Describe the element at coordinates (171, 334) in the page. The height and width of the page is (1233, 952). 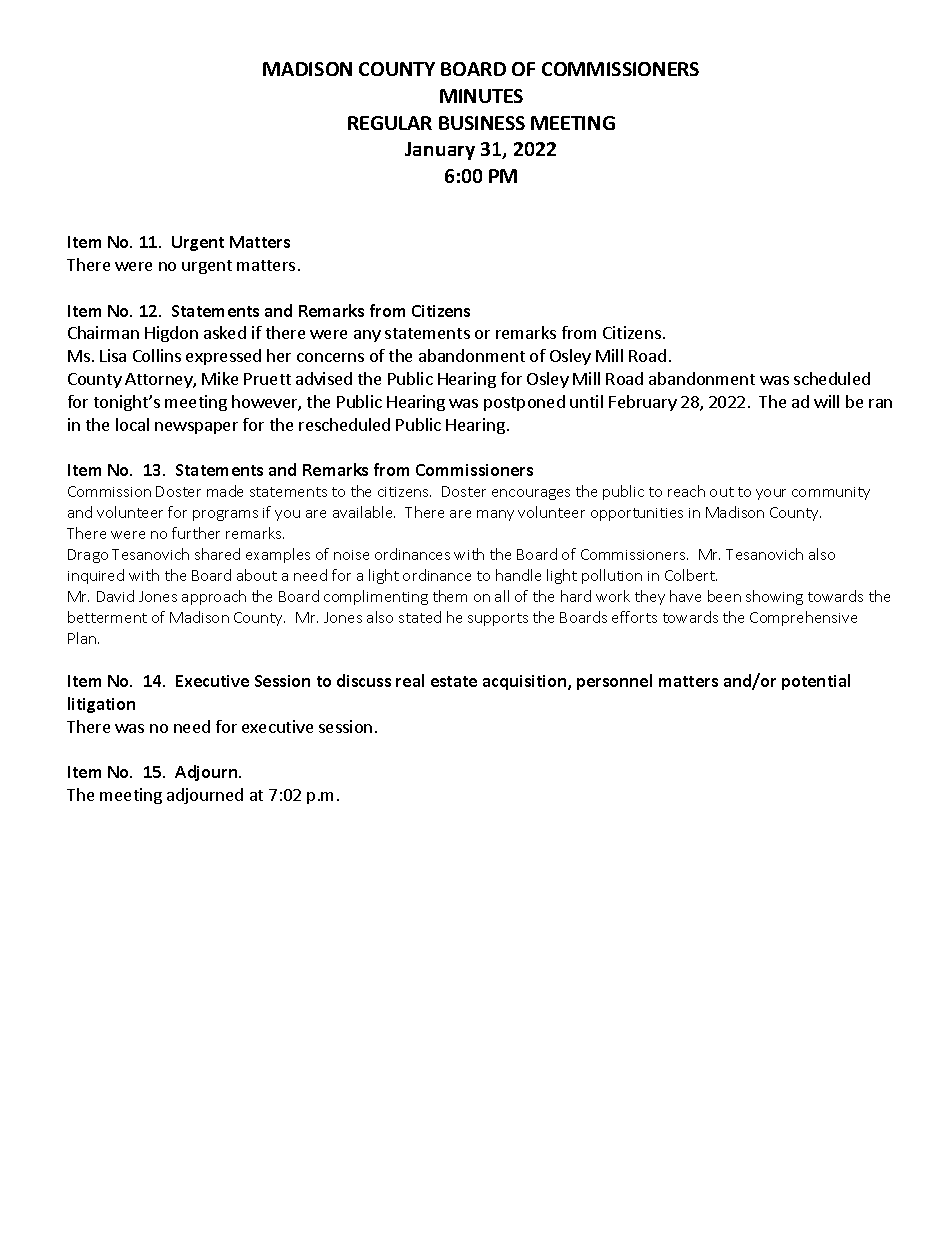
I see `Higdon` at that location.
